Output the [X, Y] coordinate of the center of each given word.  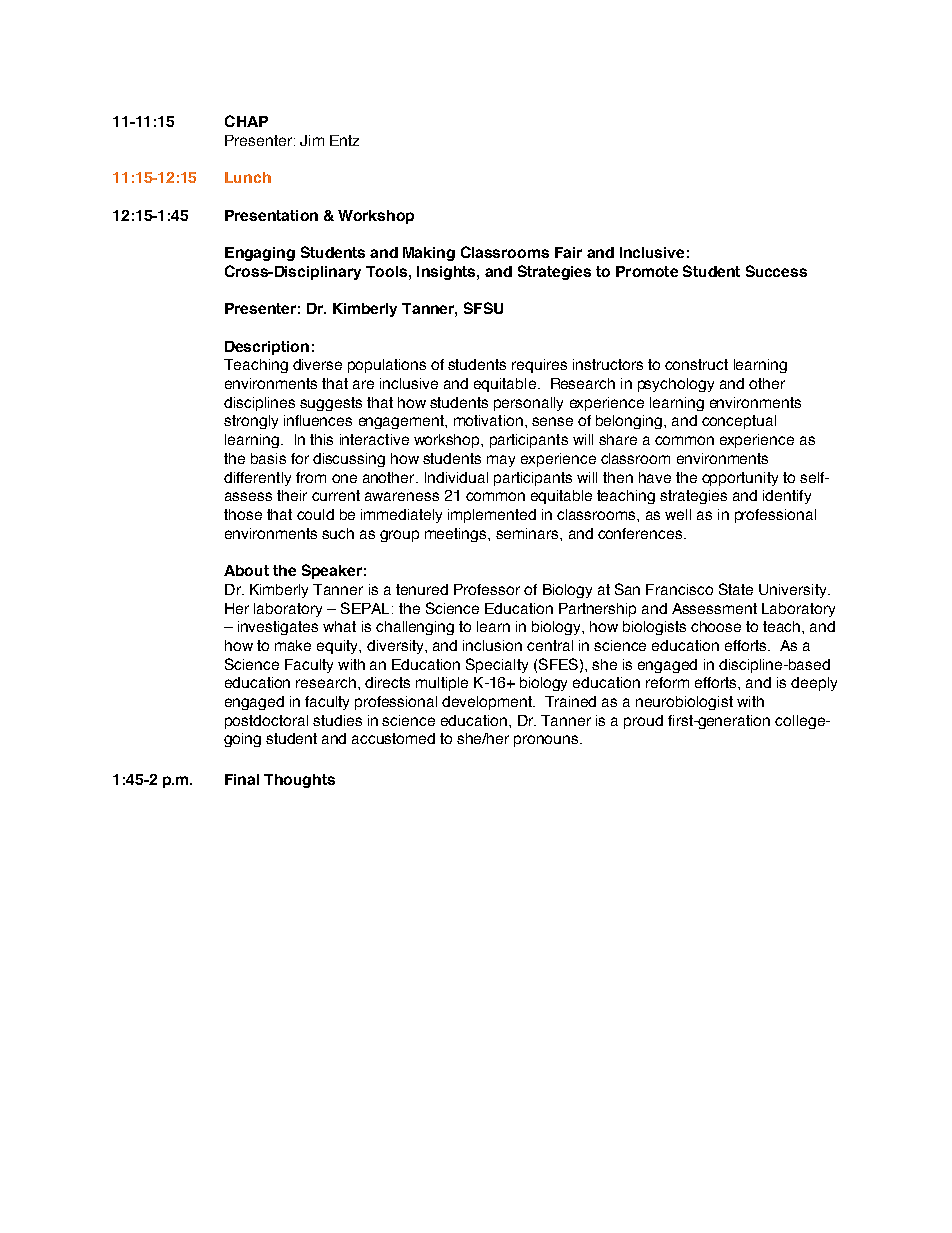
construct [696, 364]
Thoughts [299, 781]
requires [539, 366]
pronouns [547, 741]
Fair [568, 252]
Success [776, 271]
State [736, 589]
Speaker [332, 571]
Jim [312, 140]
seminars [528, 533]
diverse [317, 364]
